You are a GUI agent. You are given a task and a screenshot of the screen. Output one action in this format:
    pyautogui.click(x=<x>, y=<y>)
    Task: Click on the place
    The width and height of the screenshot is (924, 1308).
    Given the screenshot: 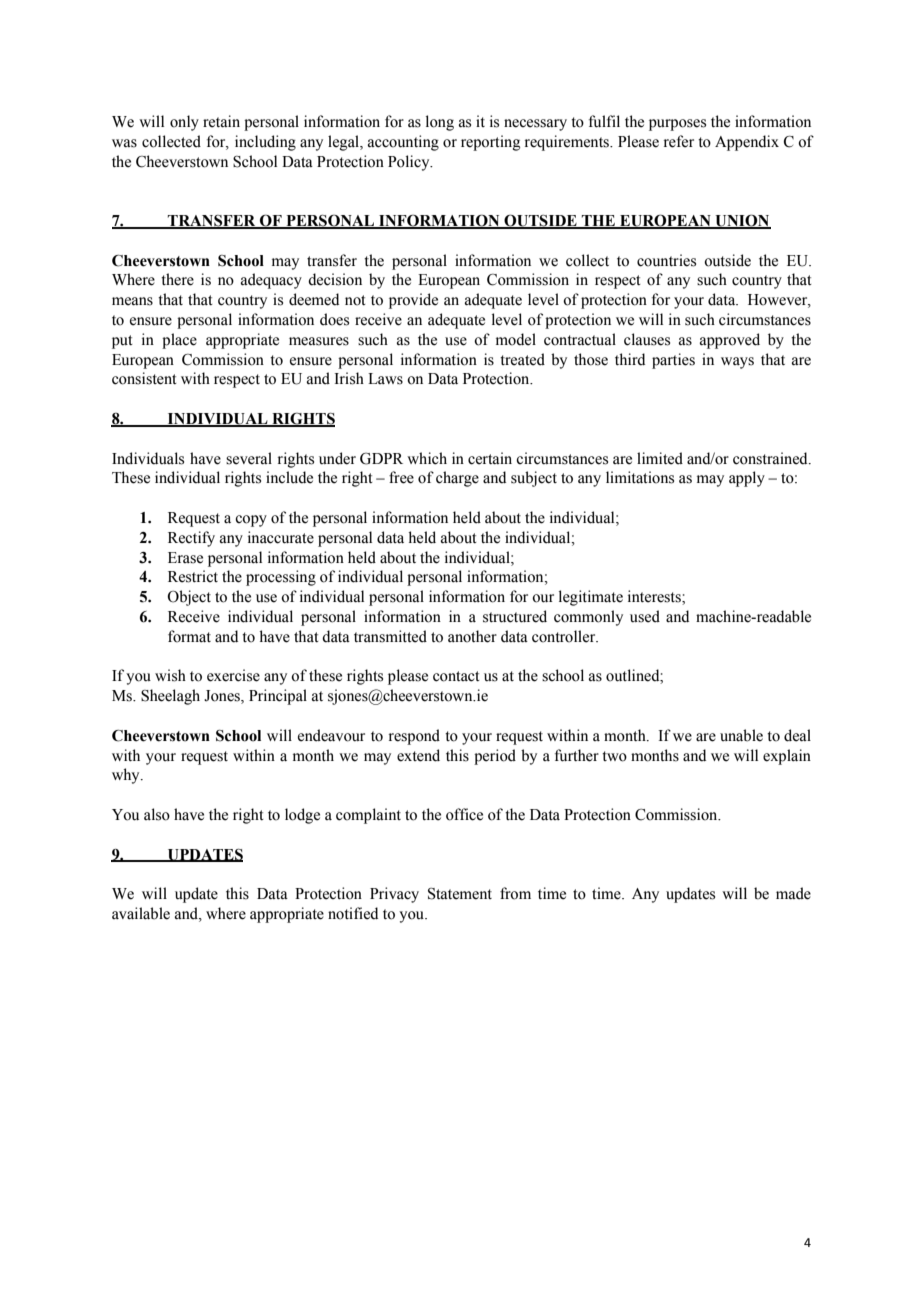 What is the action you would take?
    pyautogui.click(x=179, y=341)
